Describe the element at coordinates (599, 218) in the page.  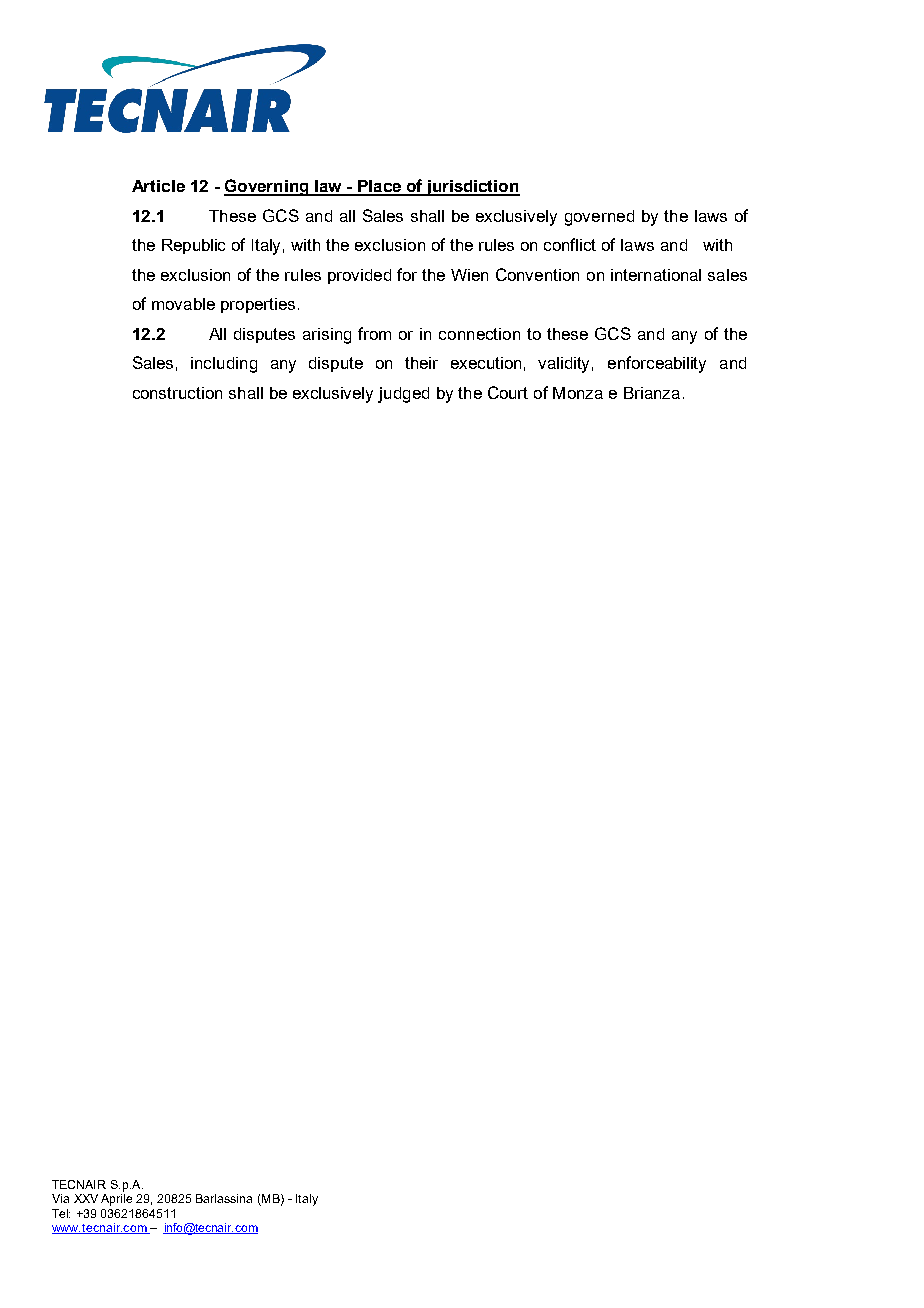
I see `governed` at that location.
